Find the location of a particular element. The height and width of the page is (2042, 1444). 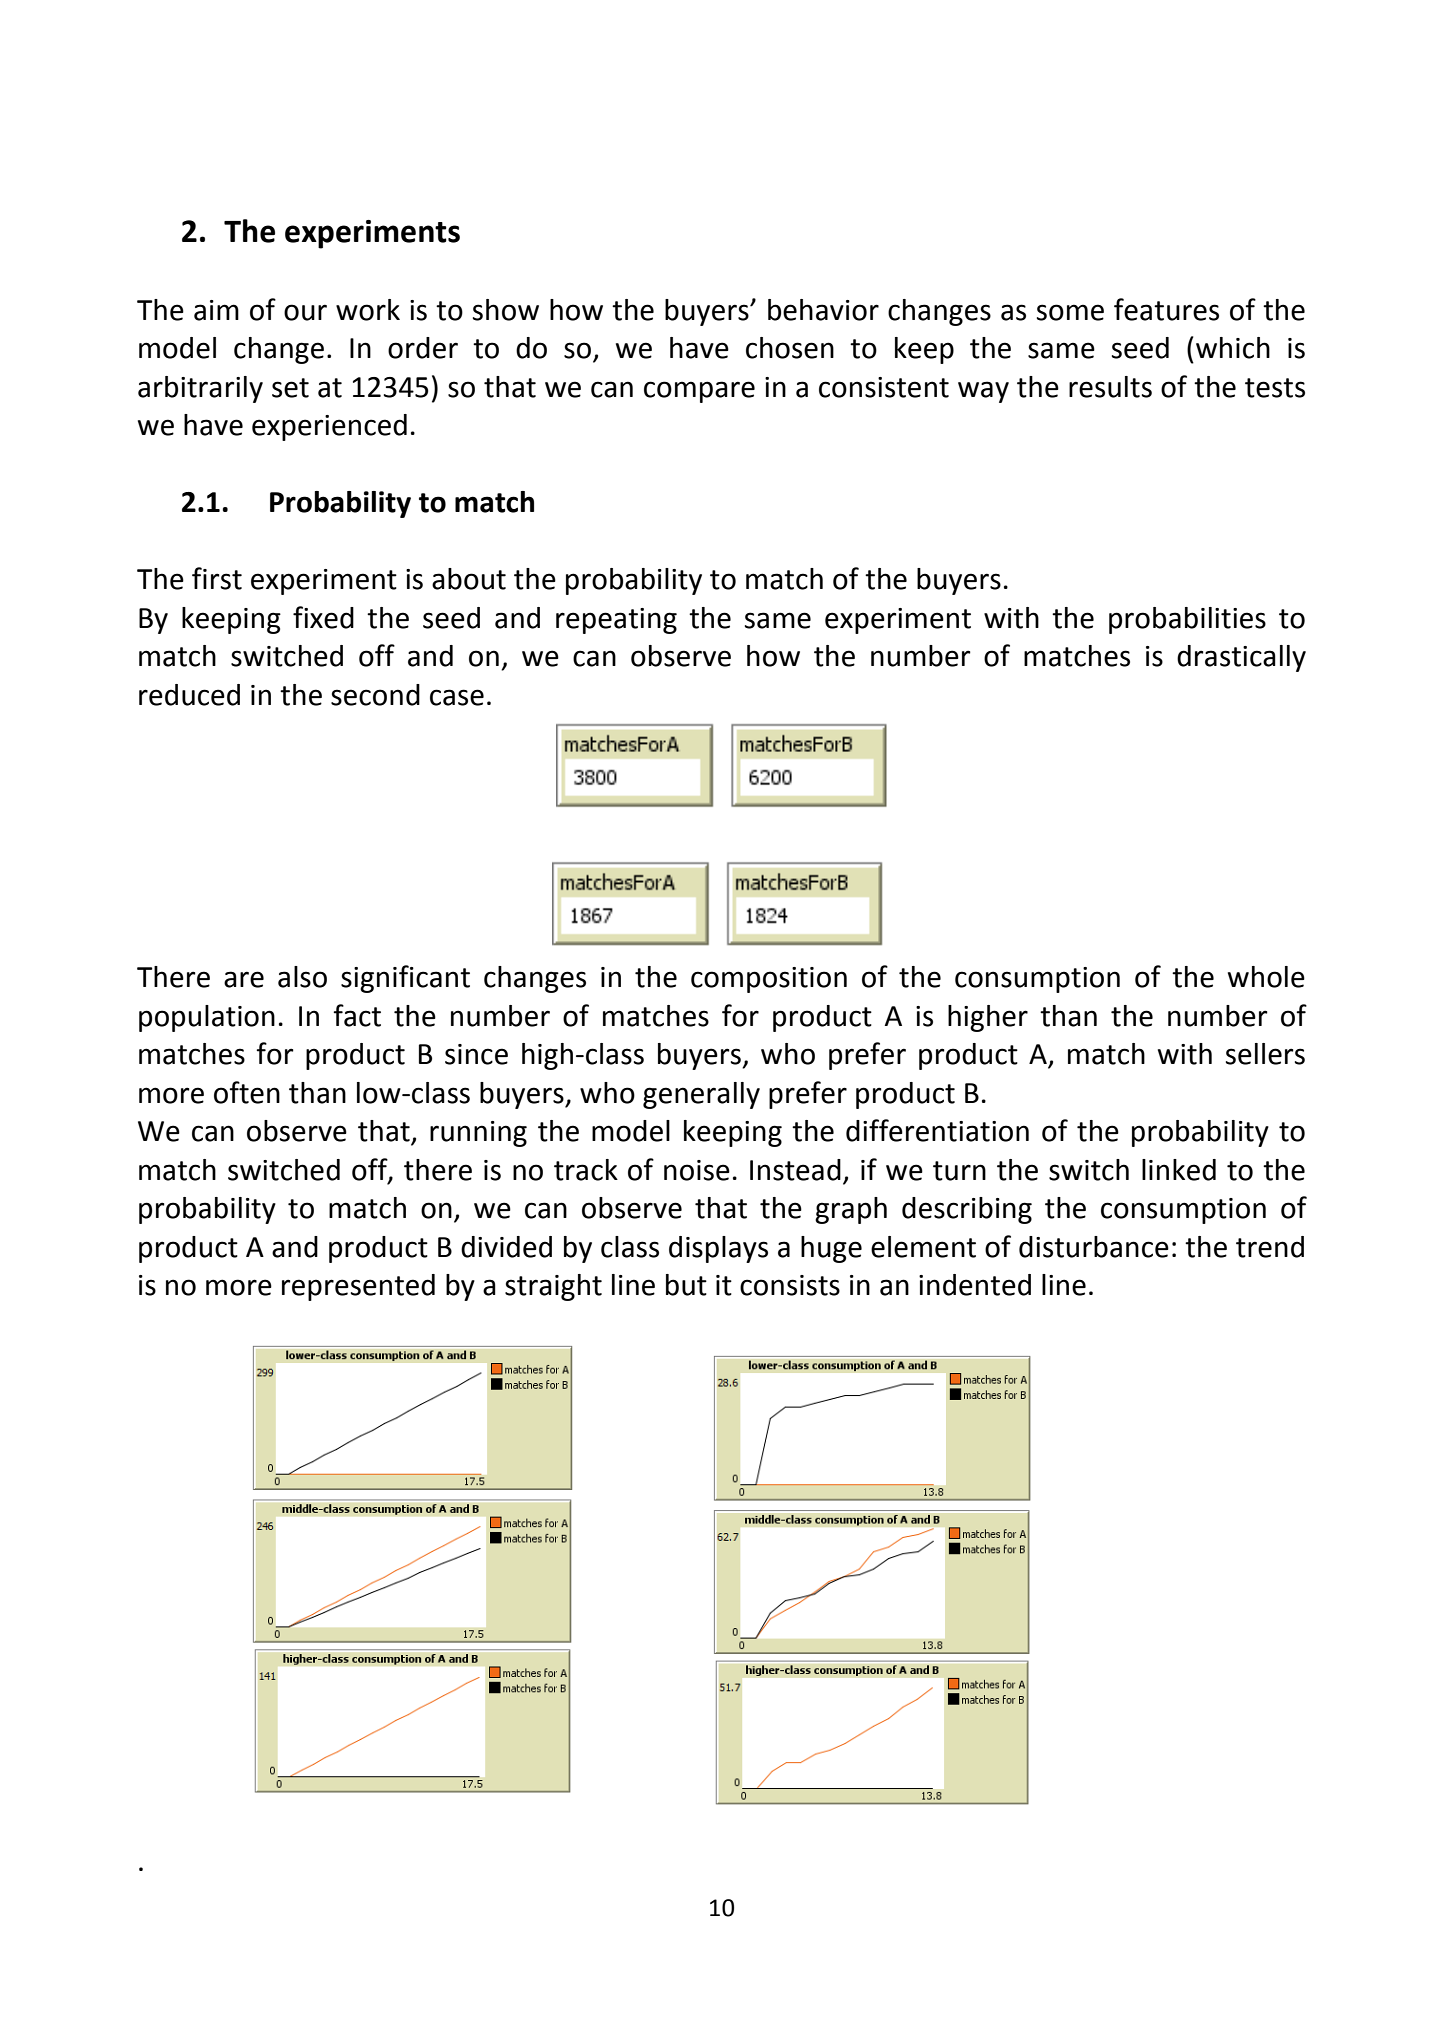

first is located at coordinates (217, 578).
